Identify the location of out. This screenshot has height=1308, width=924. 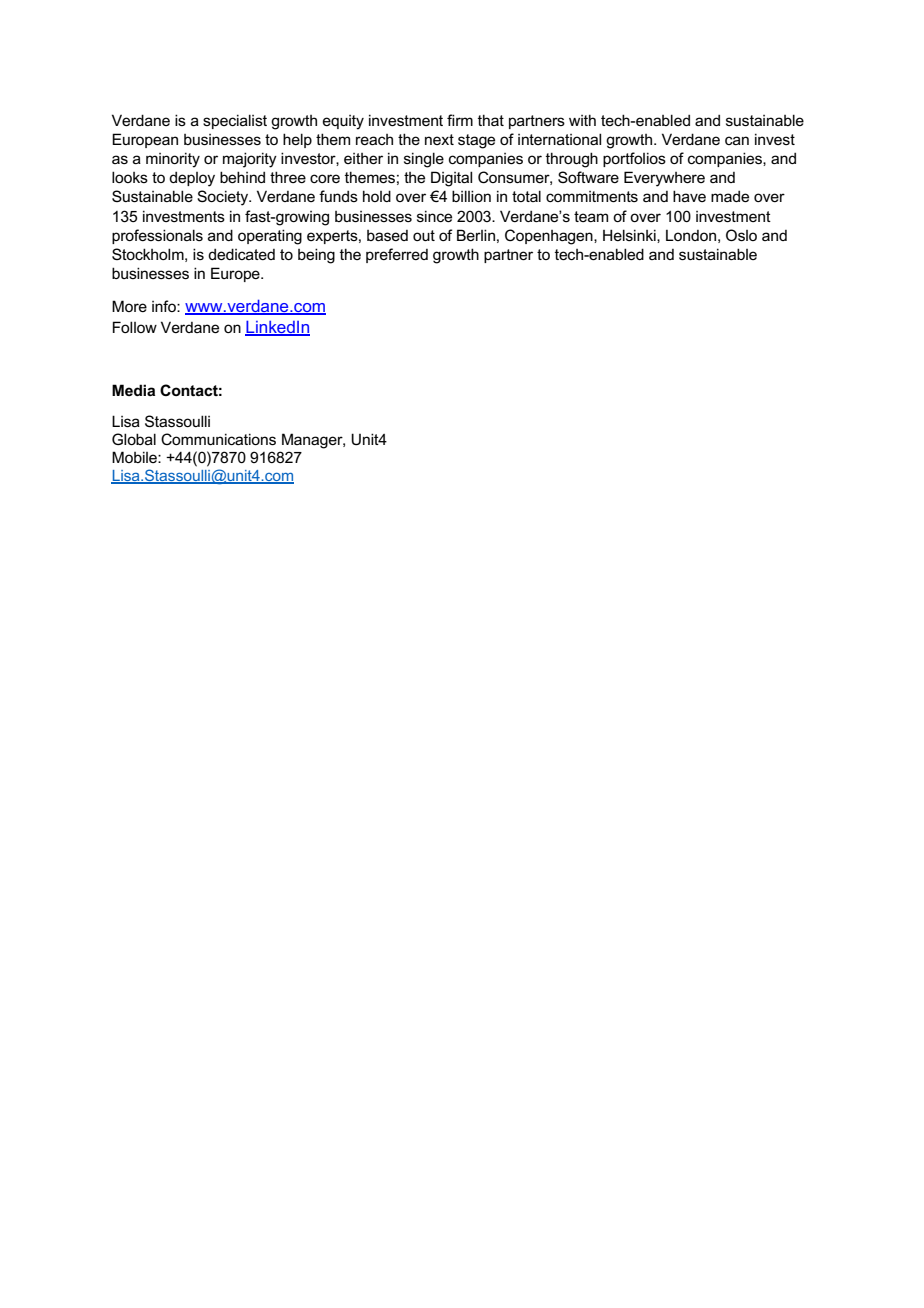
(424, 235).
